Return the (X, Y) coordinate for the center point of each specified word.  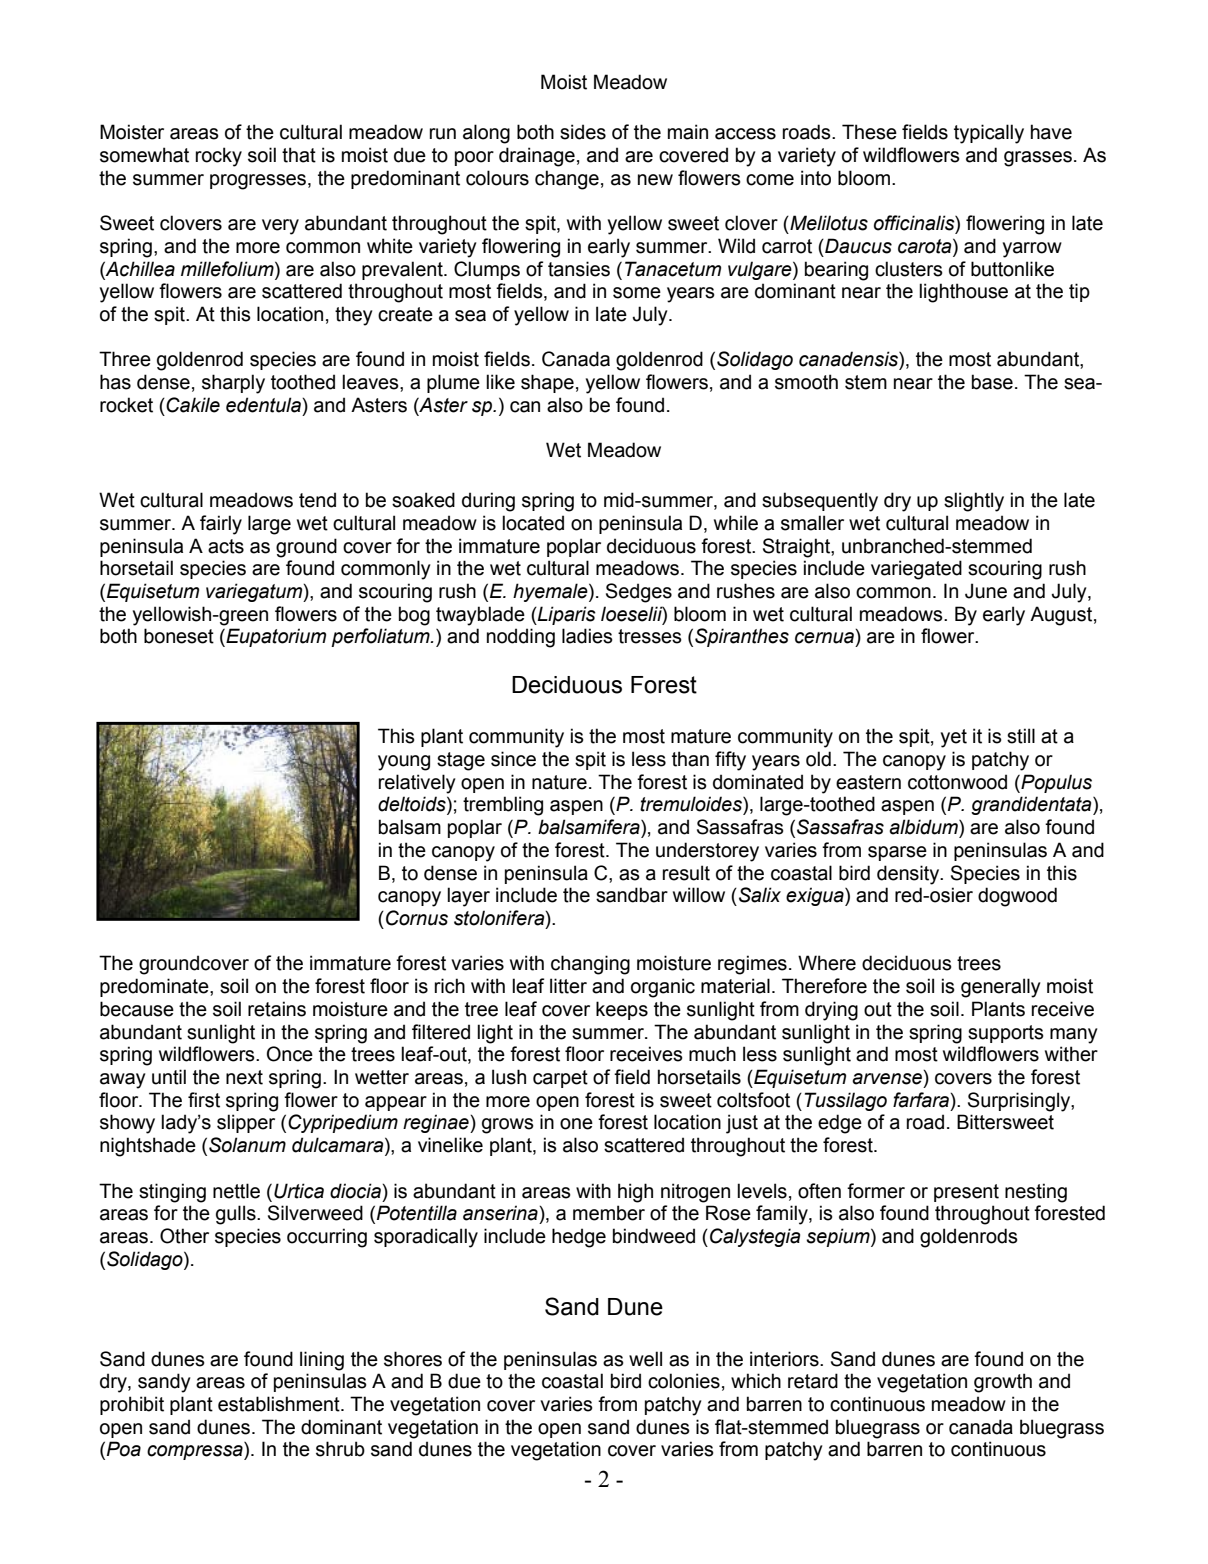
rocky (219, 157)
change (567, 180)
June (986, 591)
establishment (280, 1404)
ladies (587, 636)
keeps (622, 1010)
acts (226, 546)
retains (277, 1009)
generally (1000, 988)
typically (989, 134)
